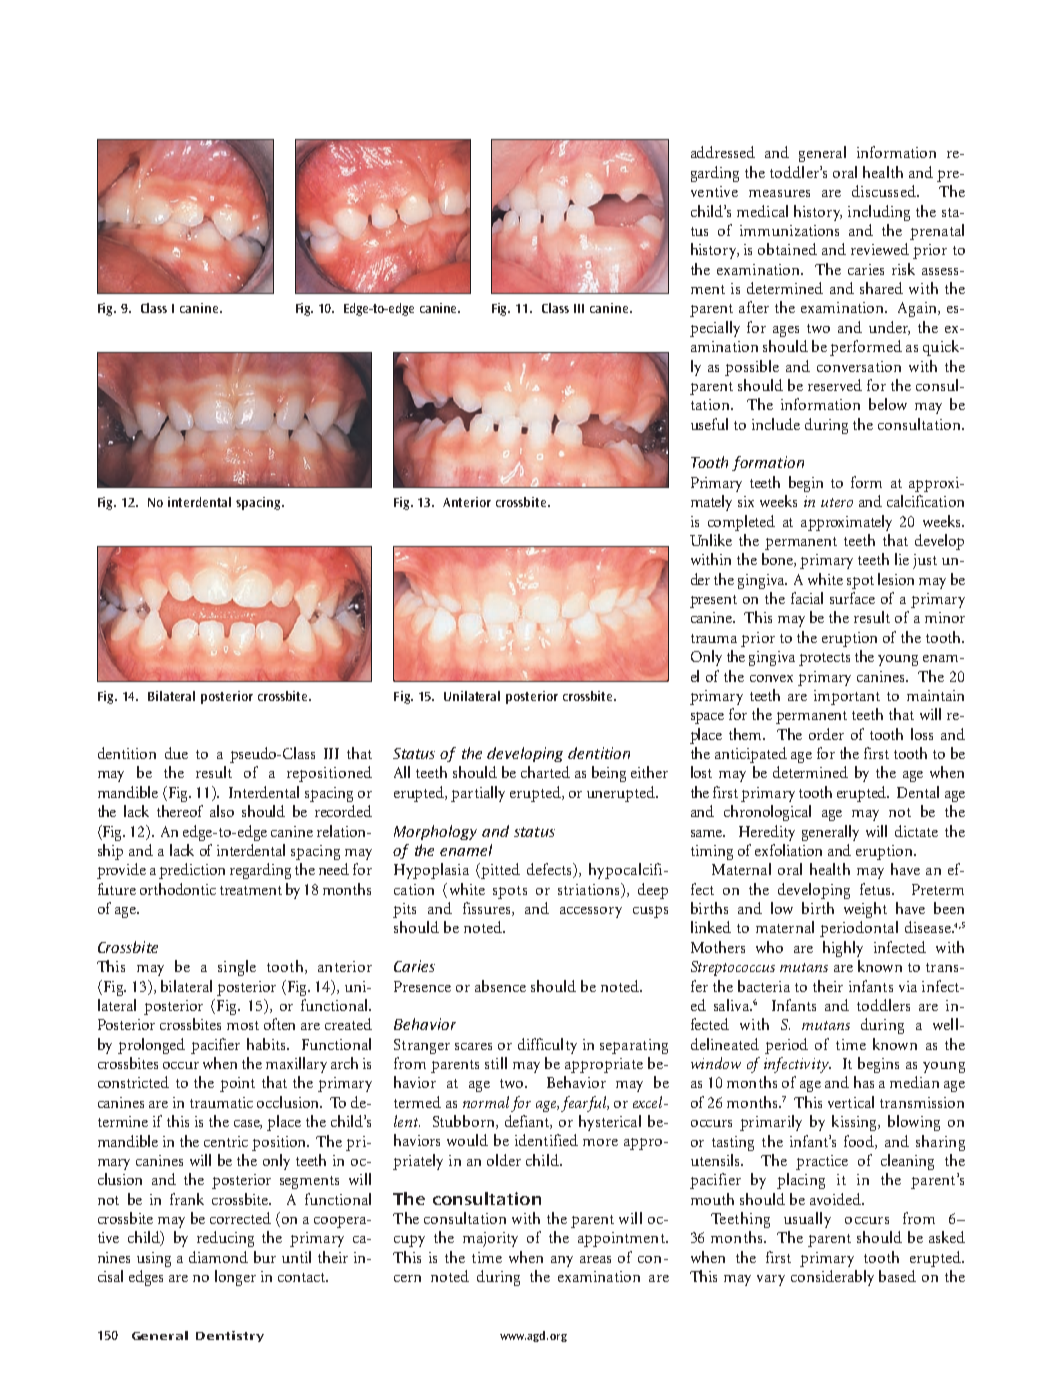 The width and height of the page is (1062, 1379). What do you see at coordinates (837, 502) in the page?
I see `utero` at bounding box center [837, 502].
